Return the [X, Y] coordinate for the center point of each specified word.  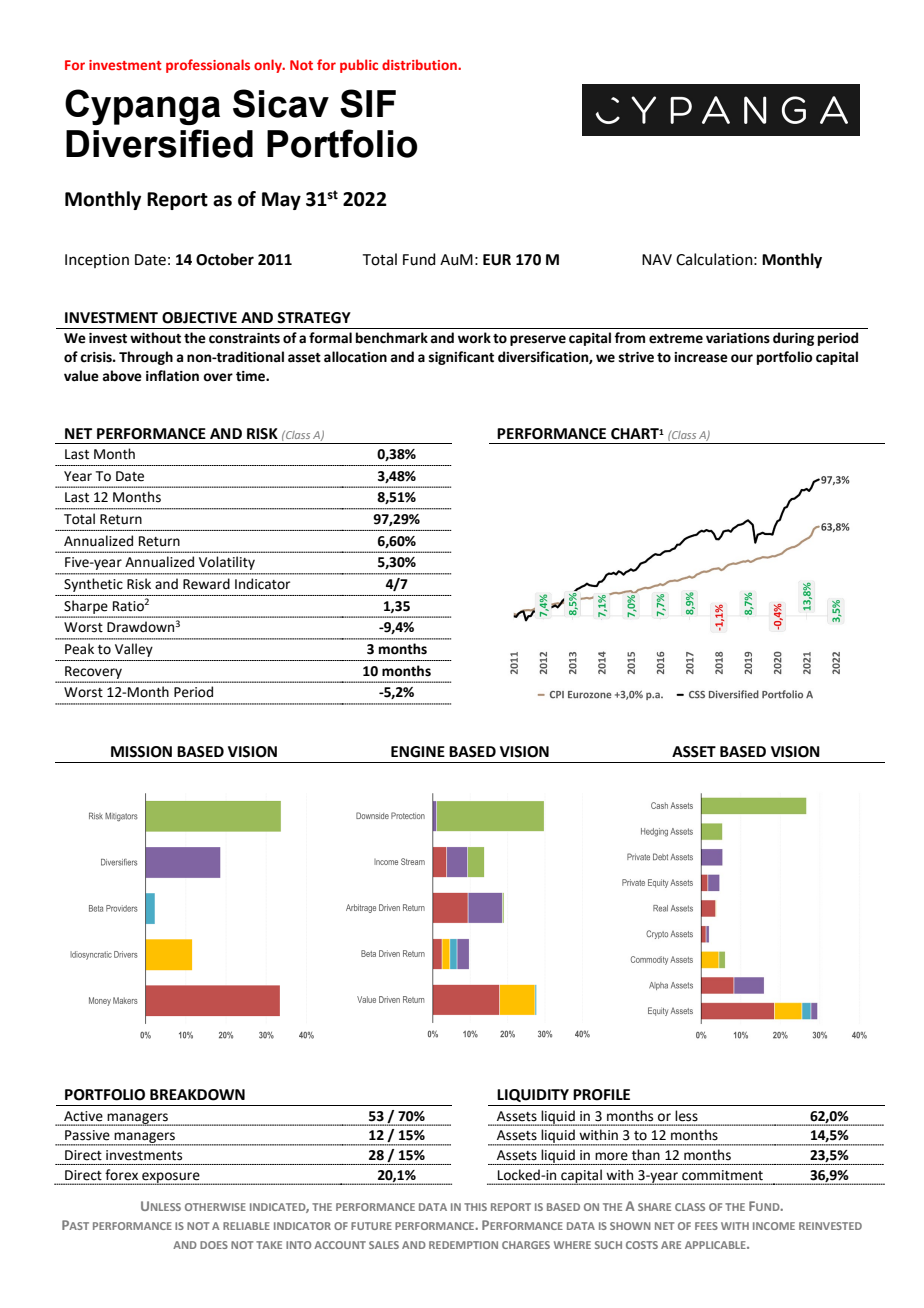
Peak [79, 649]
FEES [706, 1226]
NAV [657, 259]
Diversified [159, 143]
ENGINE [418, 752]
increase [701, 357]
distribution [420, 64]
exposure [171, 1178]
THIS [475, 1207]
